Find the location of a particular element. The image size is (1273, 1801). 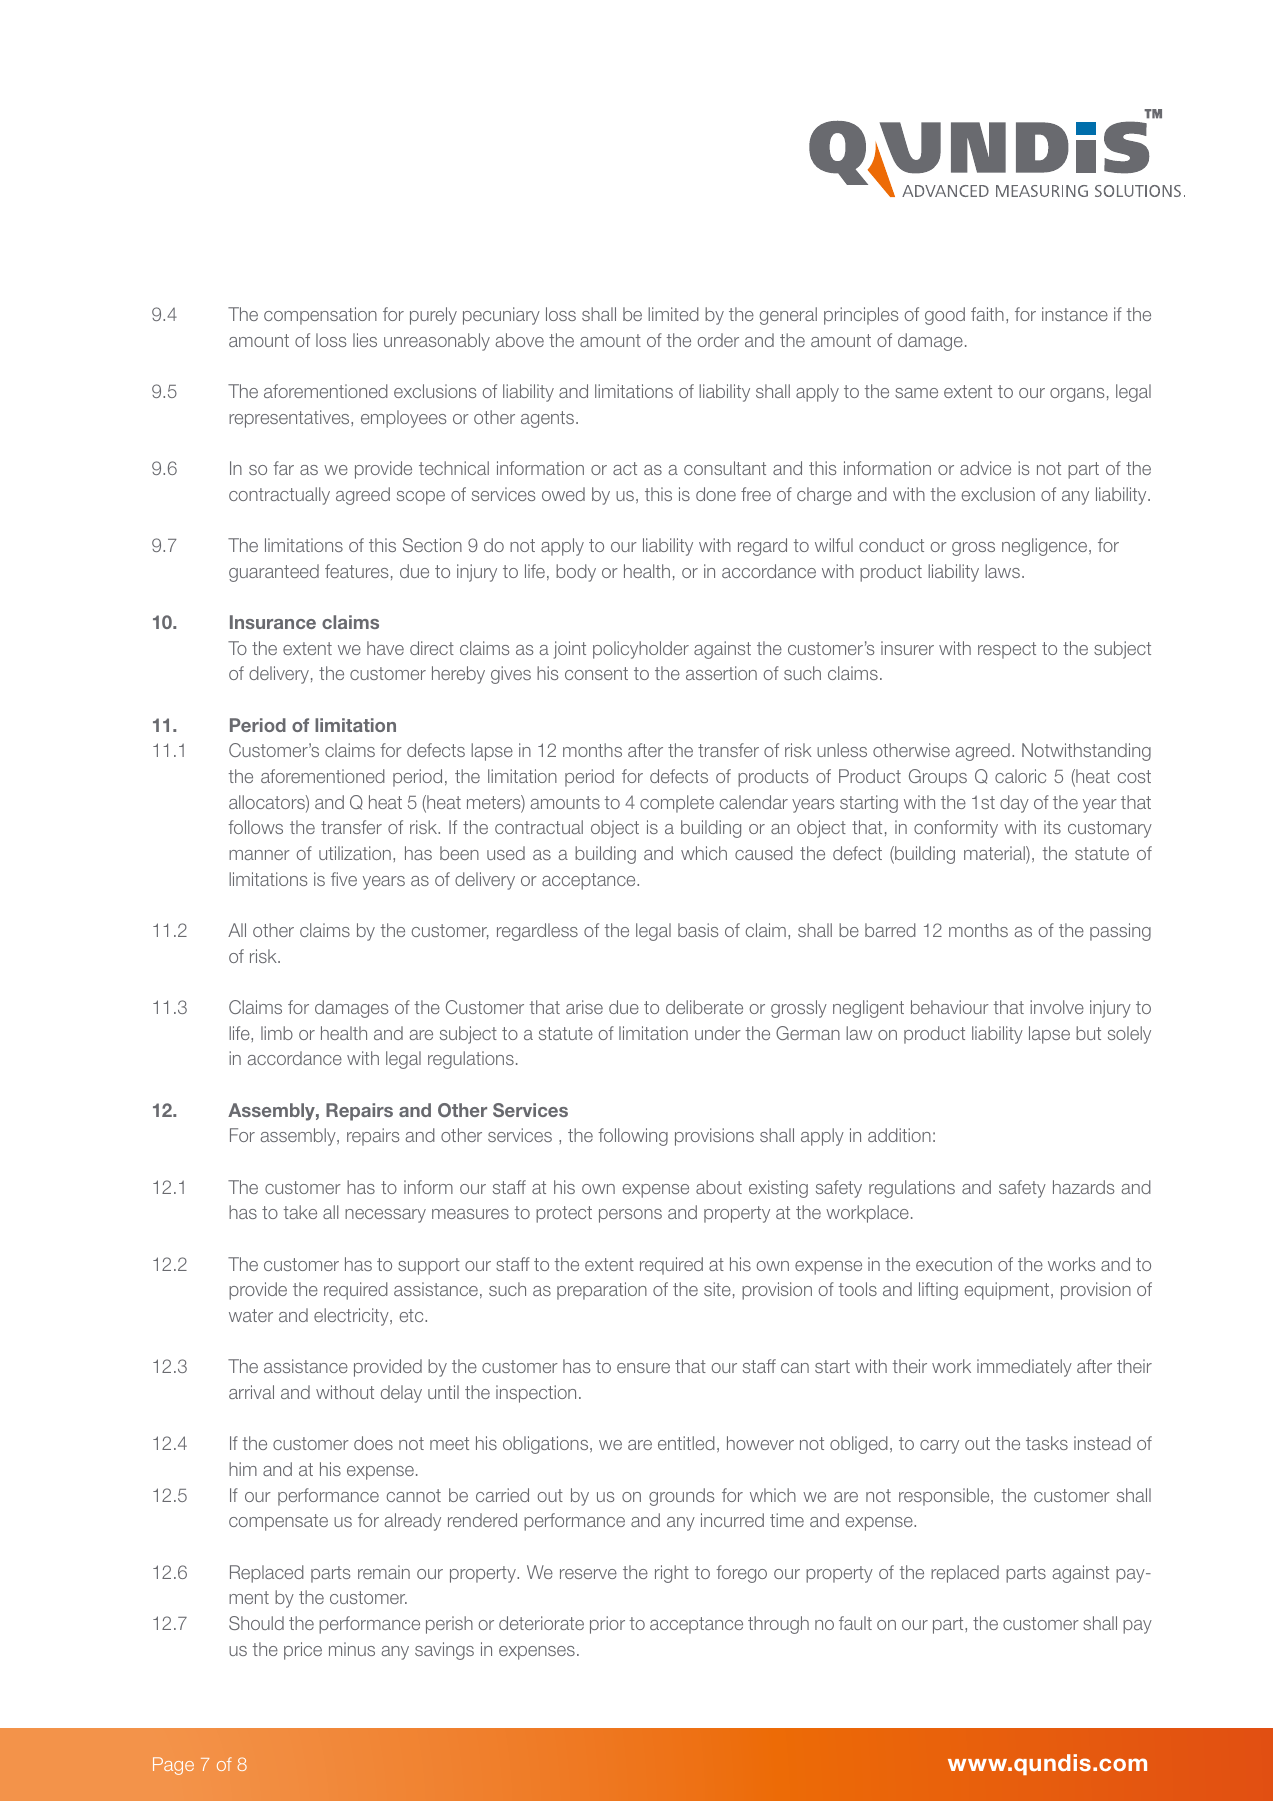

under is located at coordinates (718, 1033).
